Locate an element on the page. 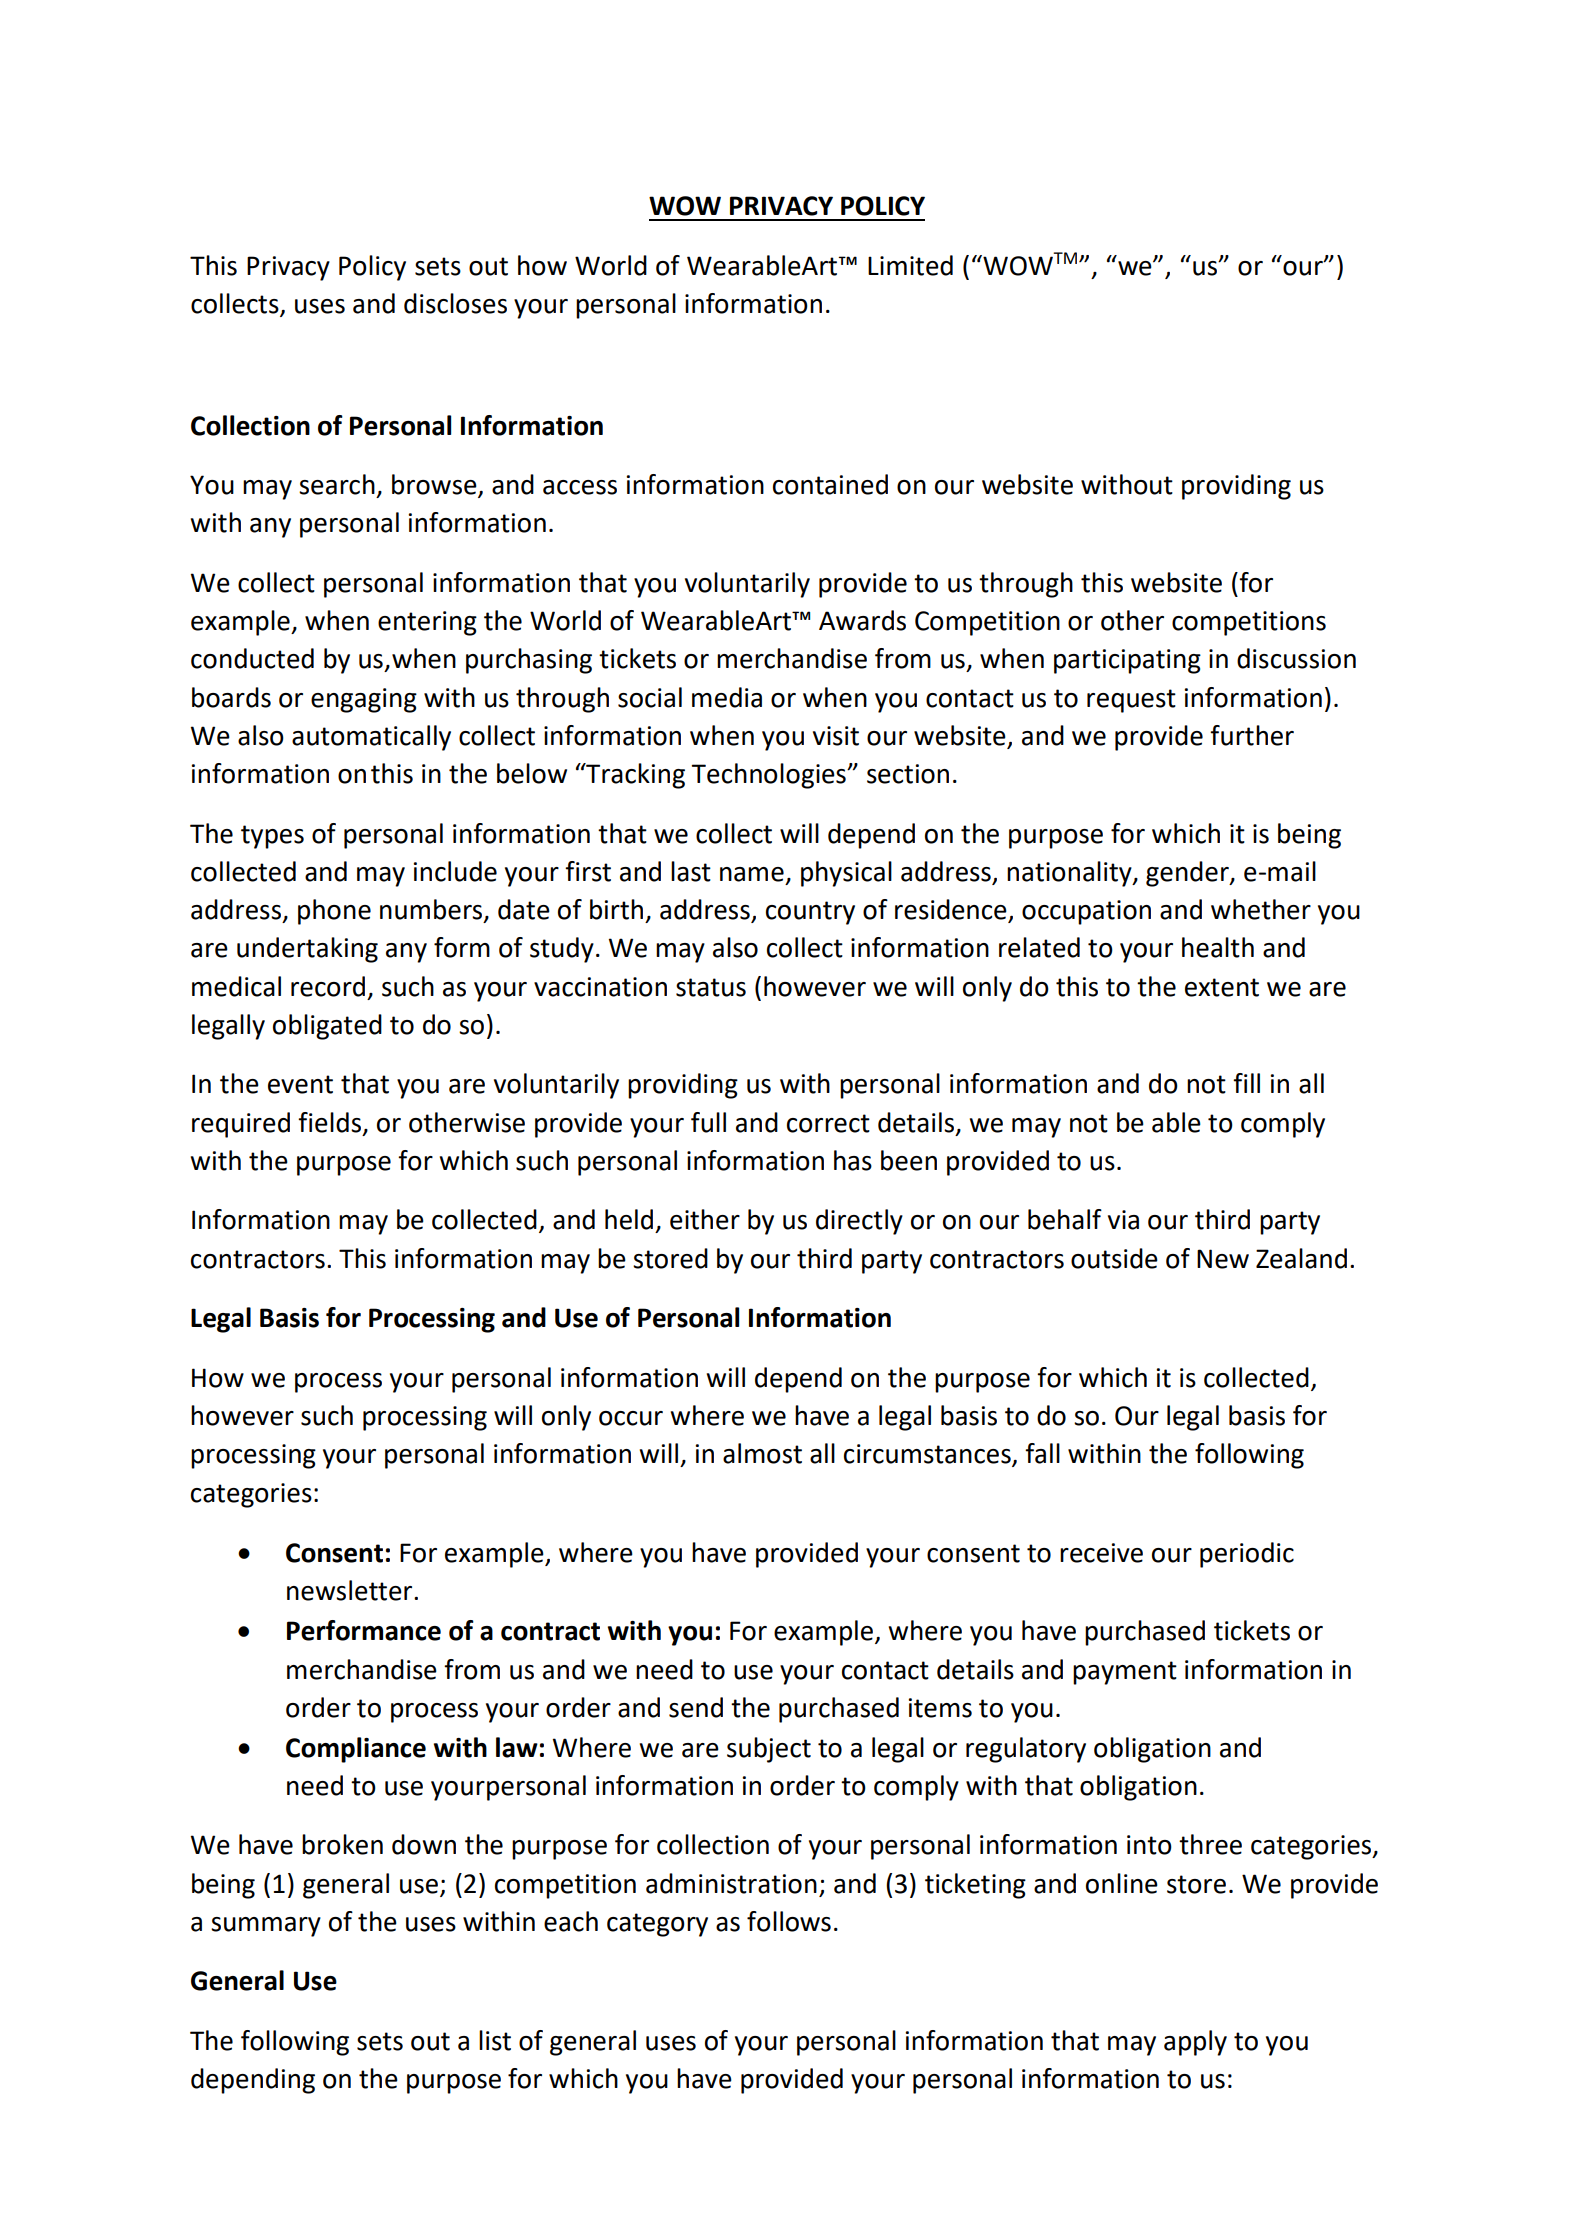 The width and height of the image is (1575, 2226). contained is located at coordinates (830, 484).
